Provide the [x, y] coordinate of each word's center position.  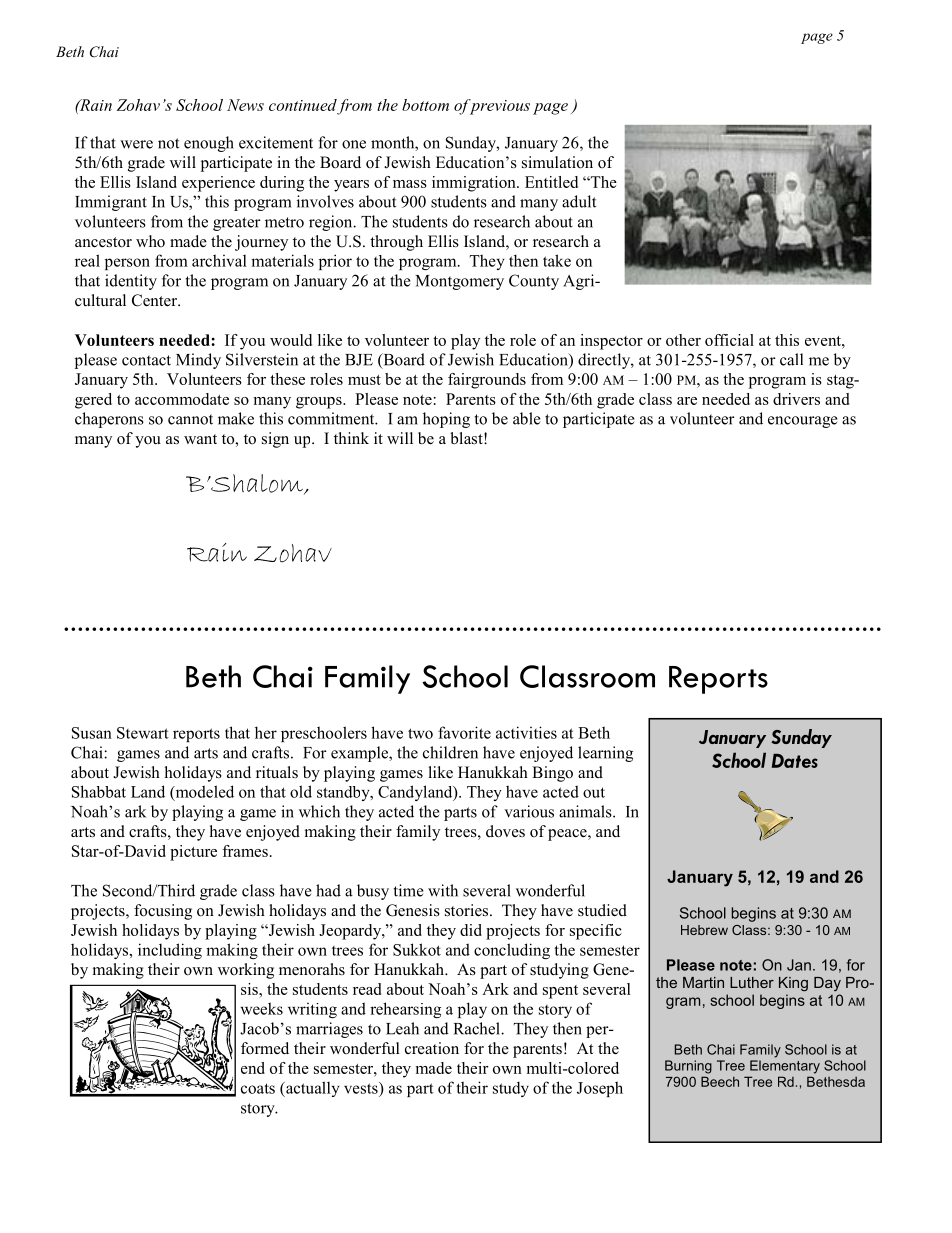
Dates [795, 761]
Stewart [143, 733]
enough [209, 144]
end [253, 1068]
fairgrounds [487, 381]
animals [586, 811]
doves [505, 831]
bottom [425, 105]
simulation [557, 162]
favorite [464, 732]
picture [193, 853]
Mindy [198, 361]
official [729, 340]
